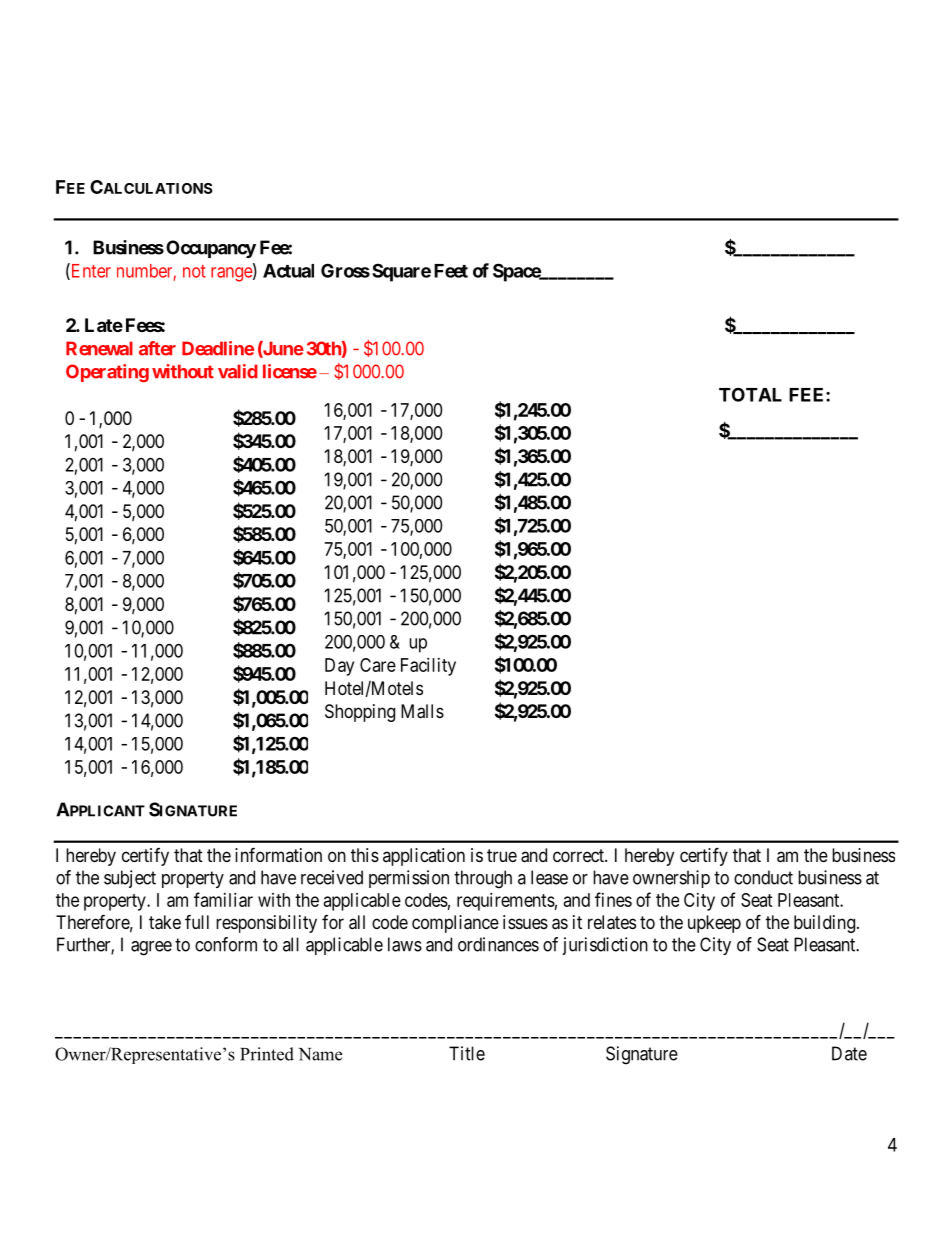  I want to click on Feet, so click(451, 271).
